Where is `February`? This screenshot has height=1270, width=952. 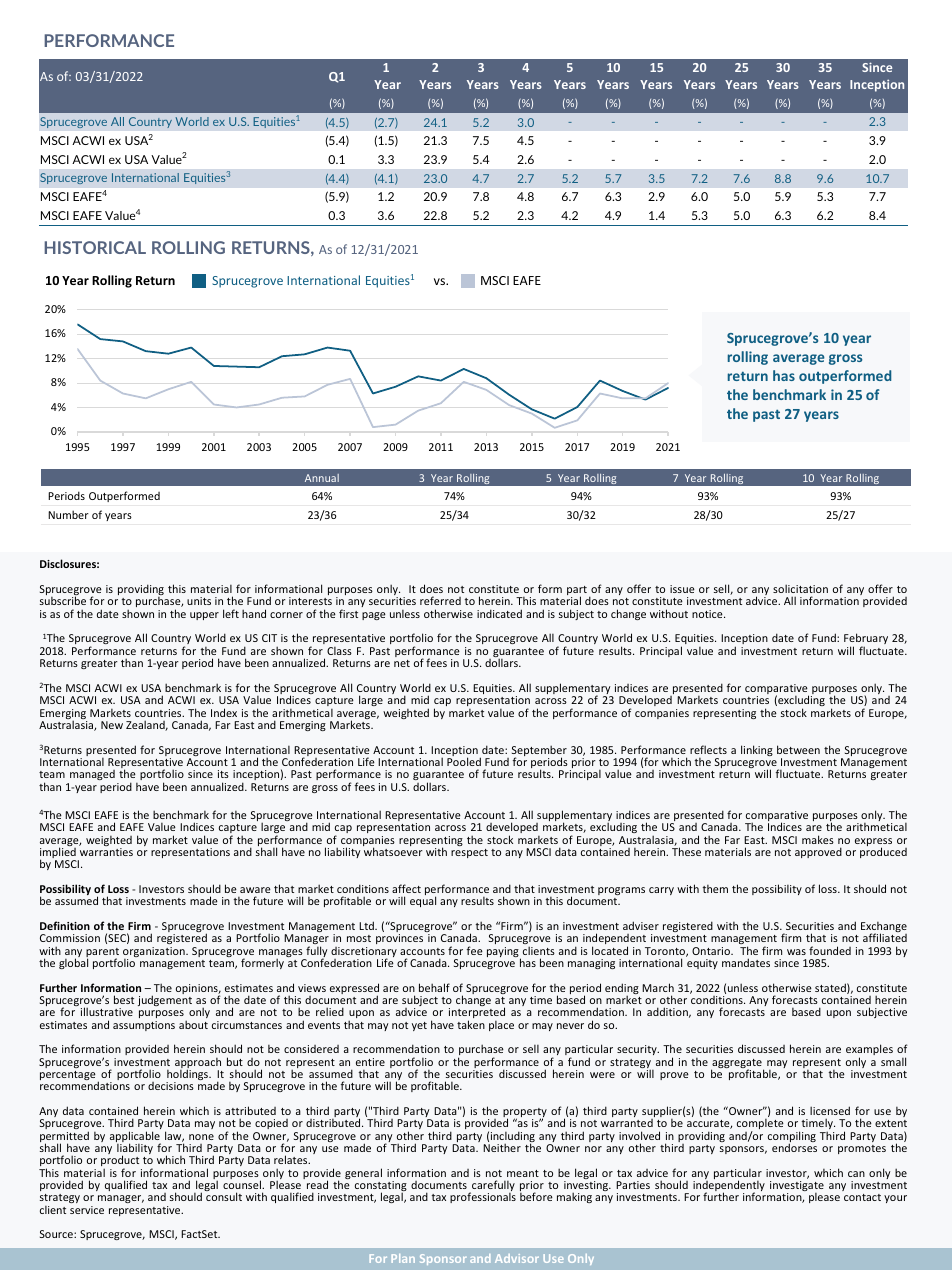
February is located at coordinates (866, 640).
